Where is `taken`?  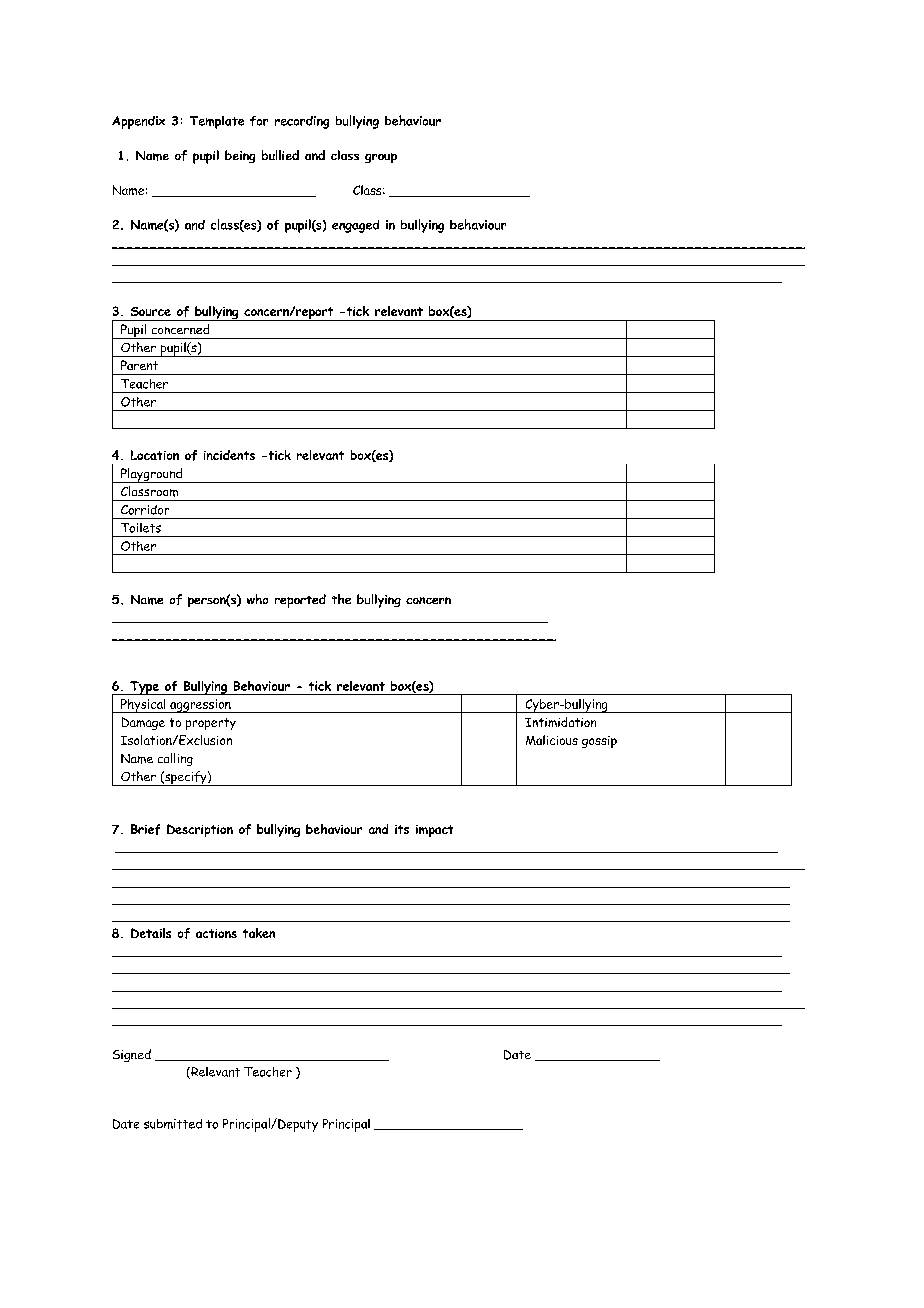
taken is located at coordinates (259, 933).
